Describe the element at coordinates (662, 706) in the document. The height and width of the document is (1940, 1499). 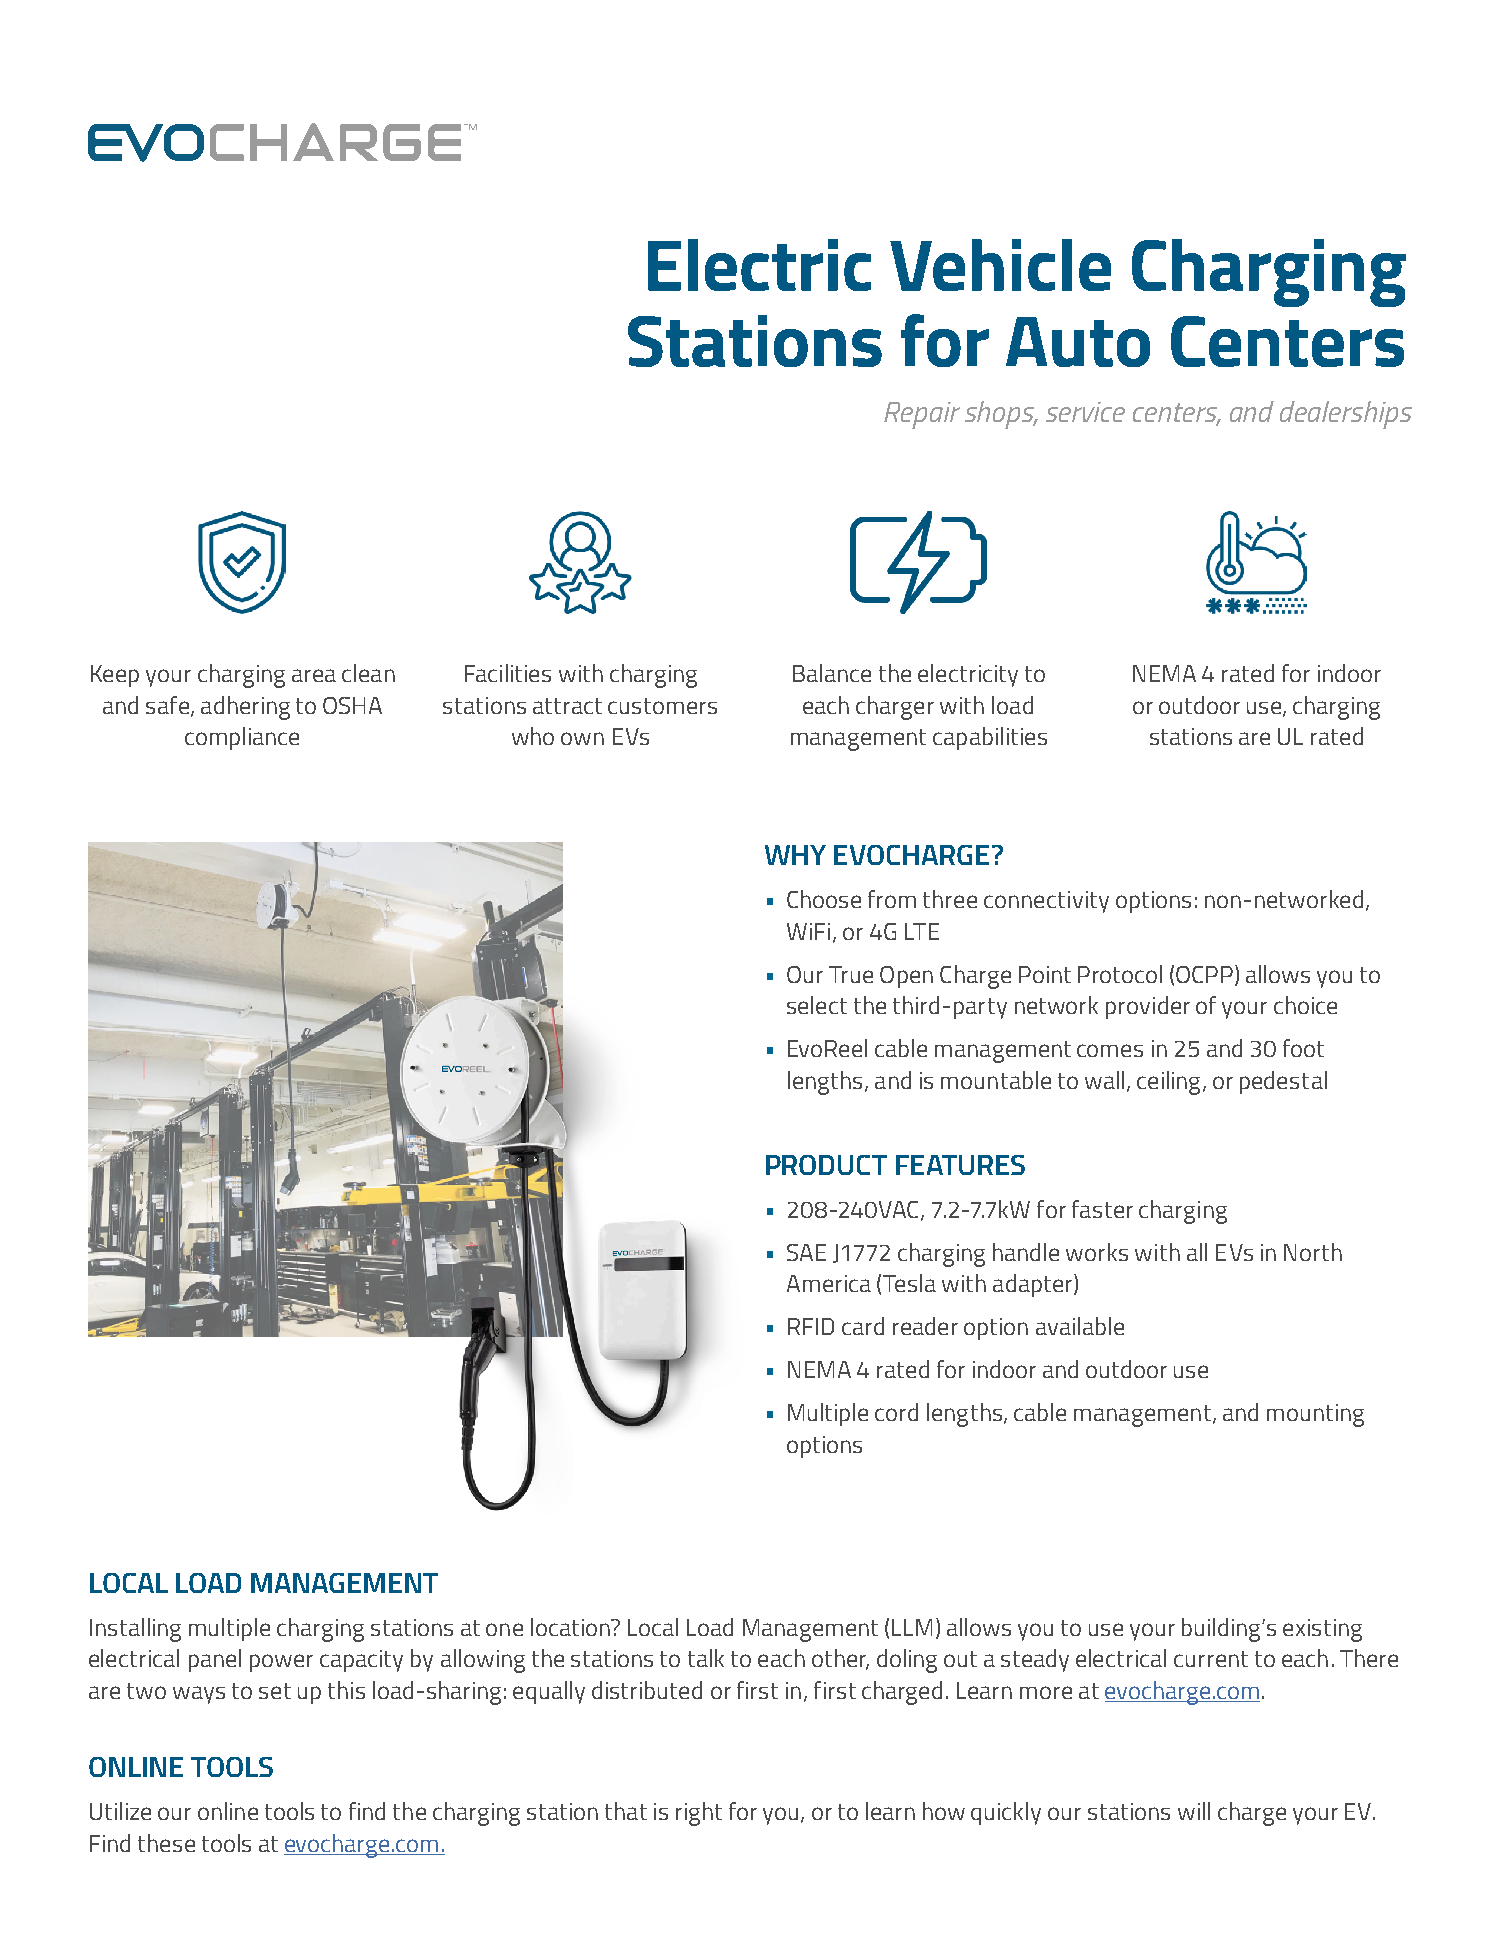
I see `customers` at that location.
